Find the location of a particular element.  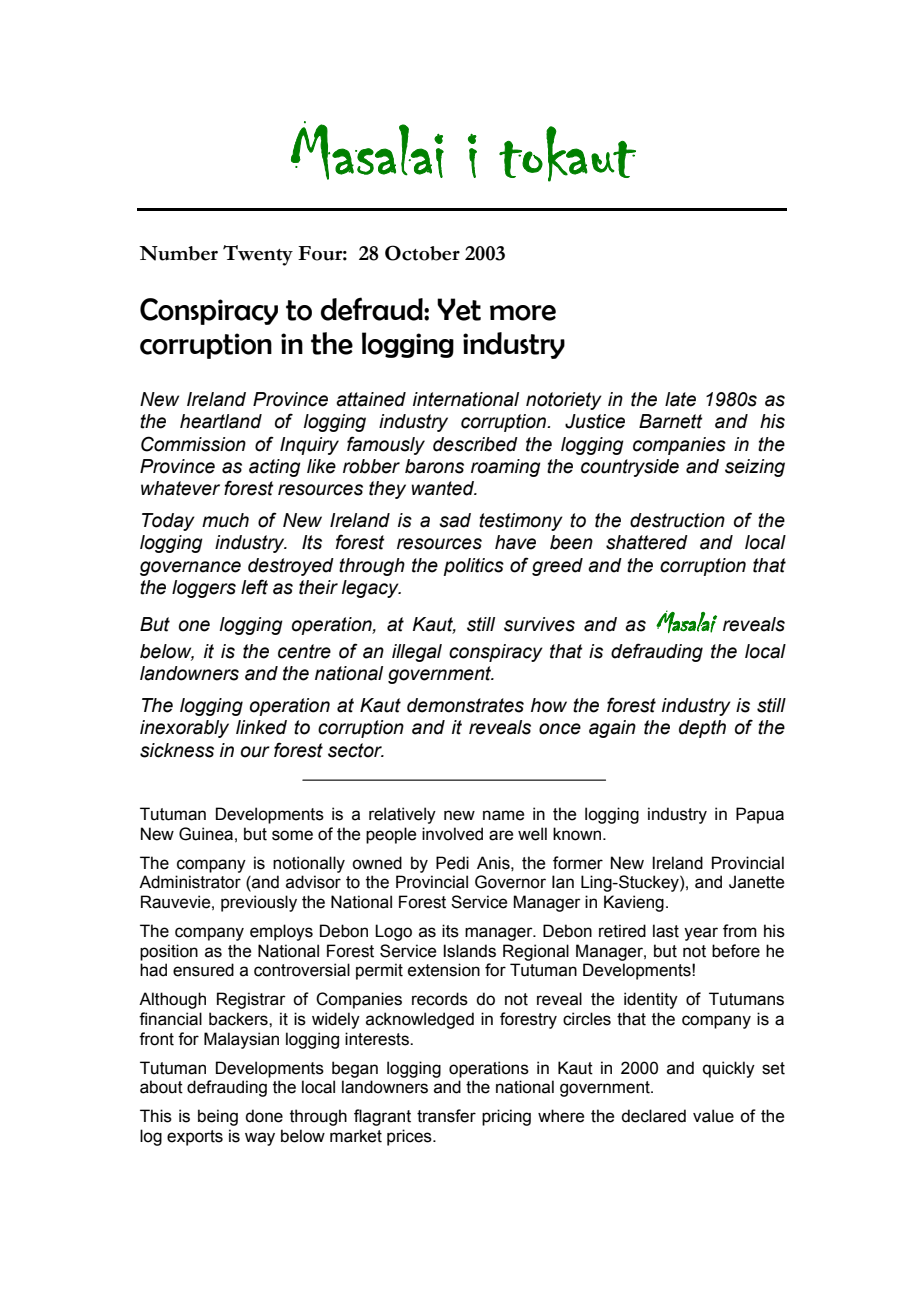

value is located at coordinates (713, 1116).
